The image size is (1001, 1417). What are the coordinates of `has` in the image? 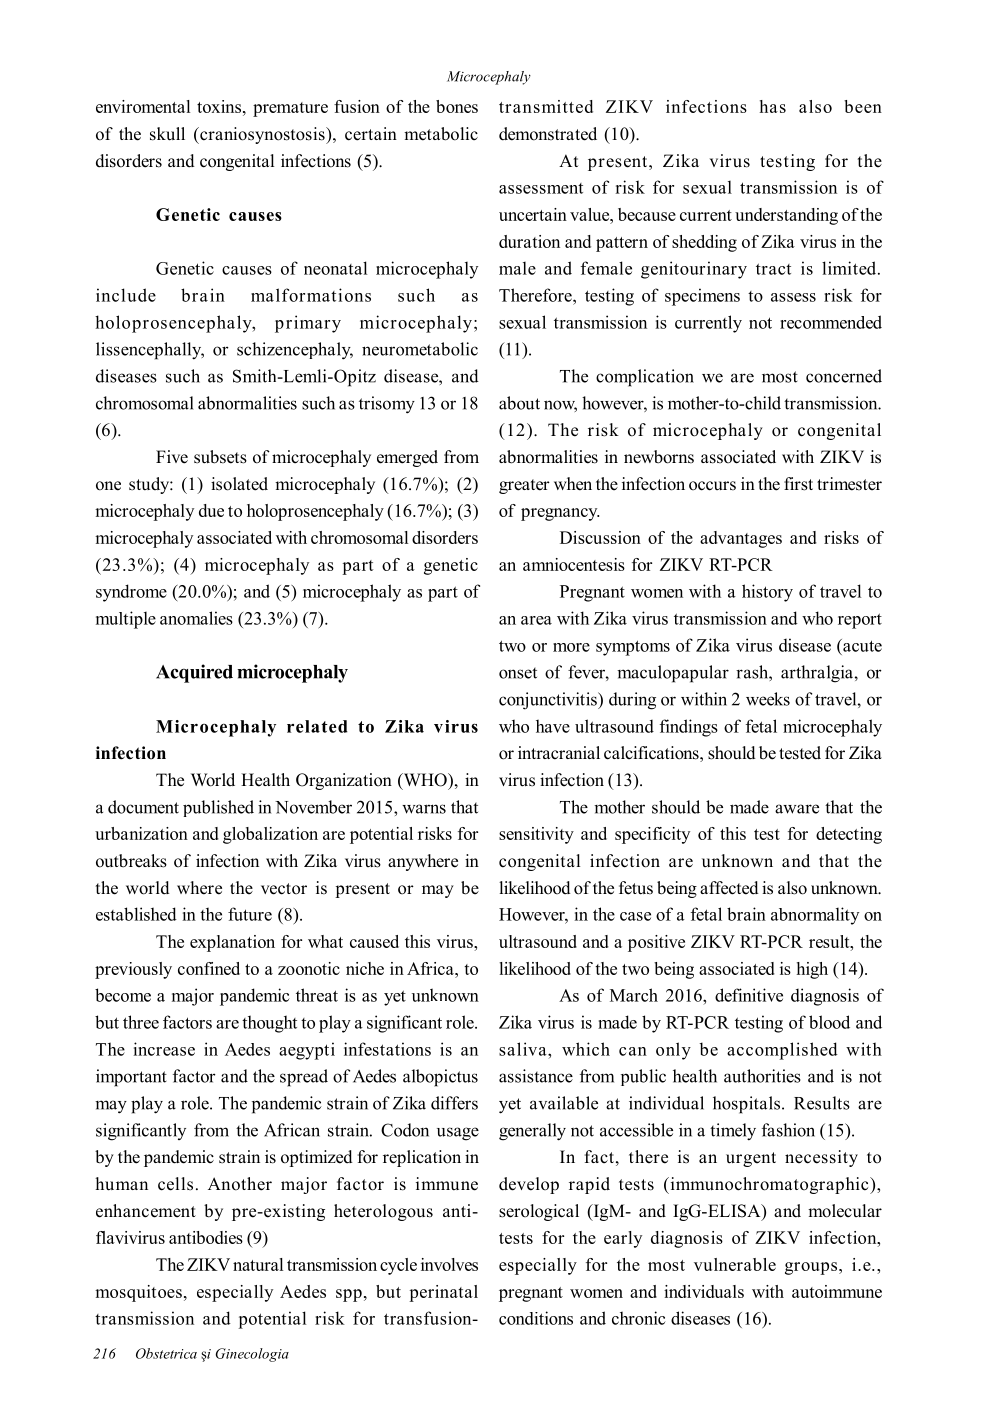 It's located at (773, 106).
